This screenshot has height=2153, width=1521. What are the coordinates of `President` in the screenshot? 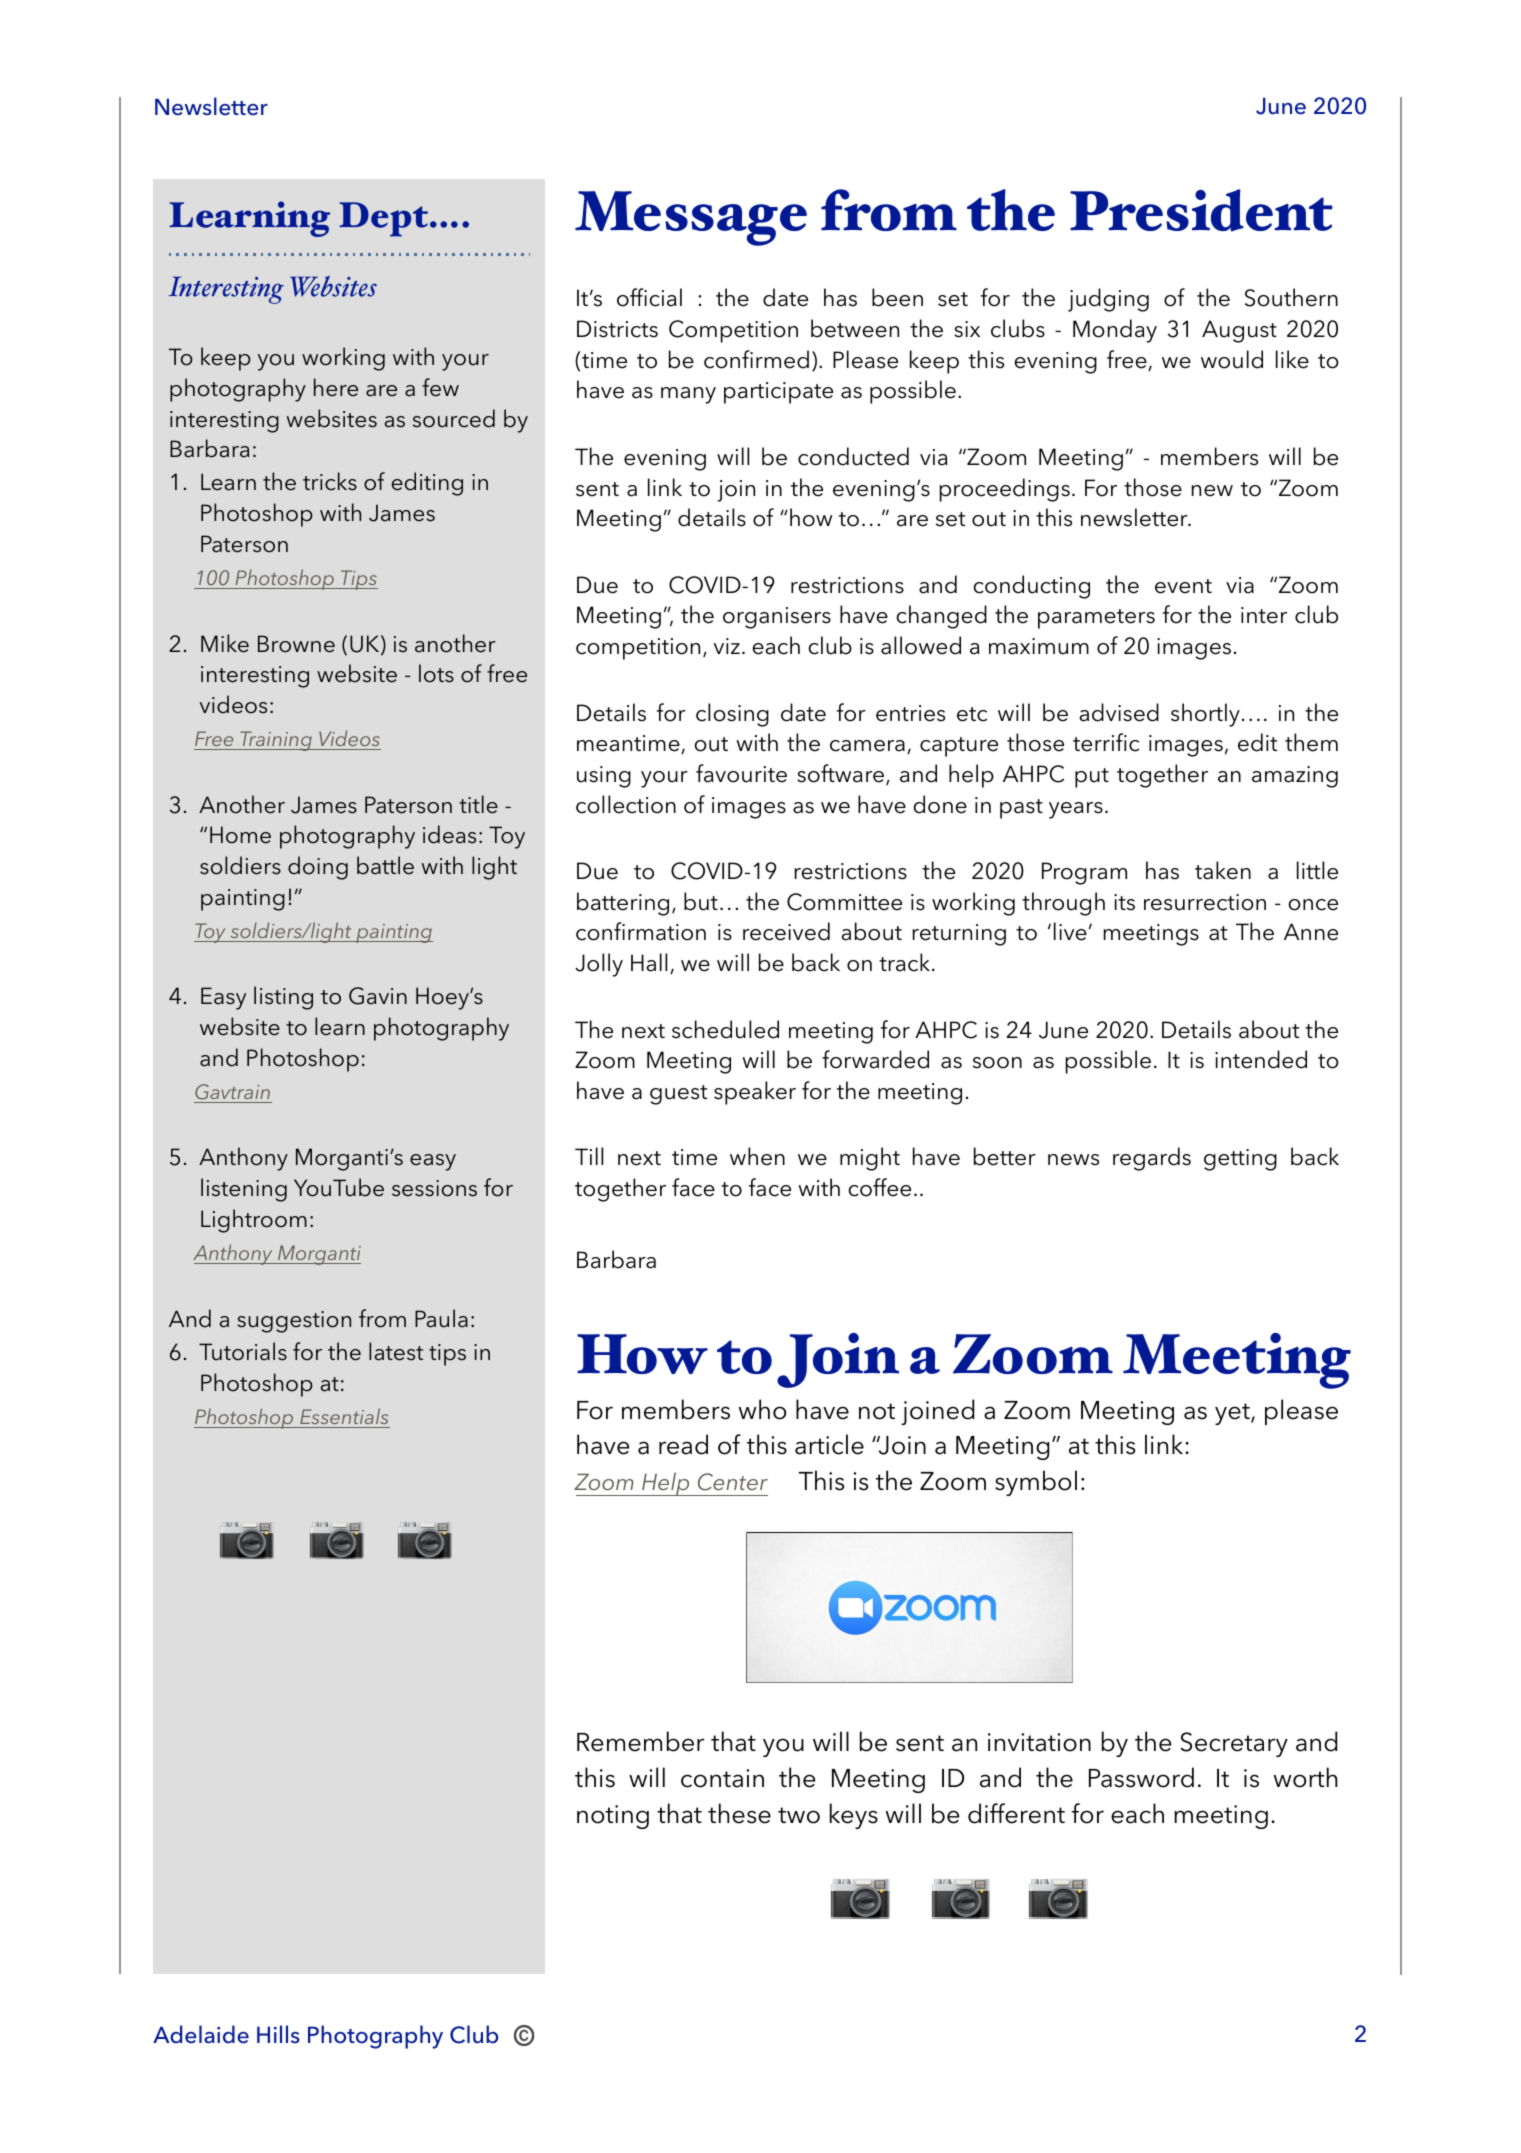 It's located at (1201, 210).
